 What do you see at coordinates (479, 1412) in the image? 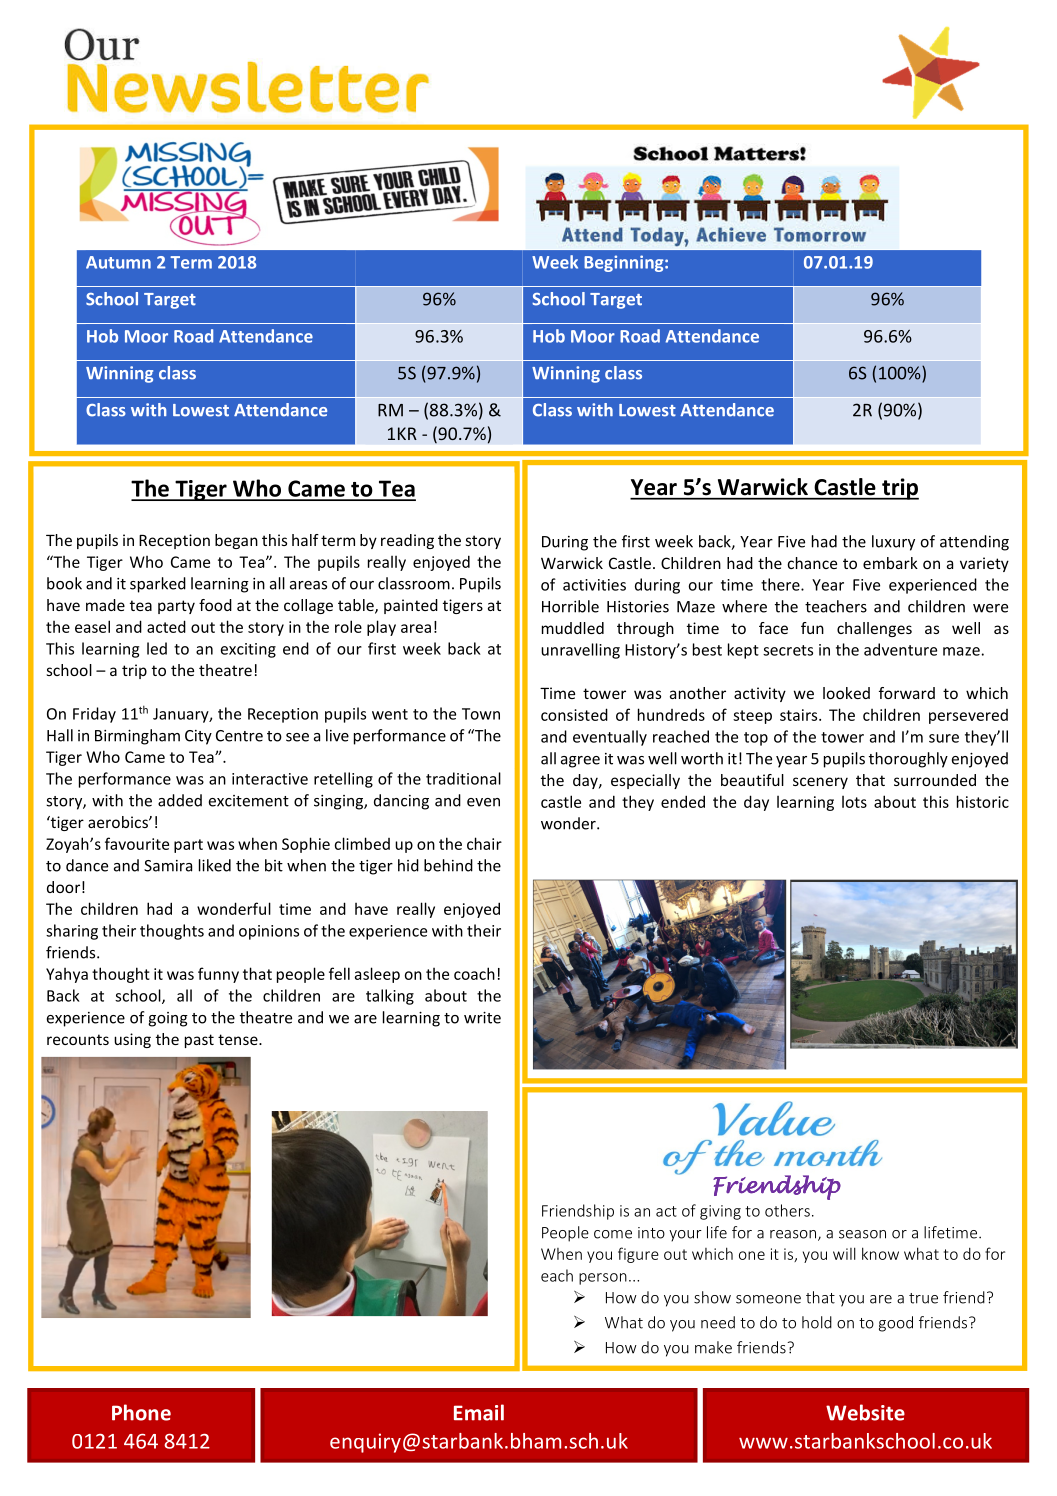
I see `Email` at bounding box center [479, 1412].
